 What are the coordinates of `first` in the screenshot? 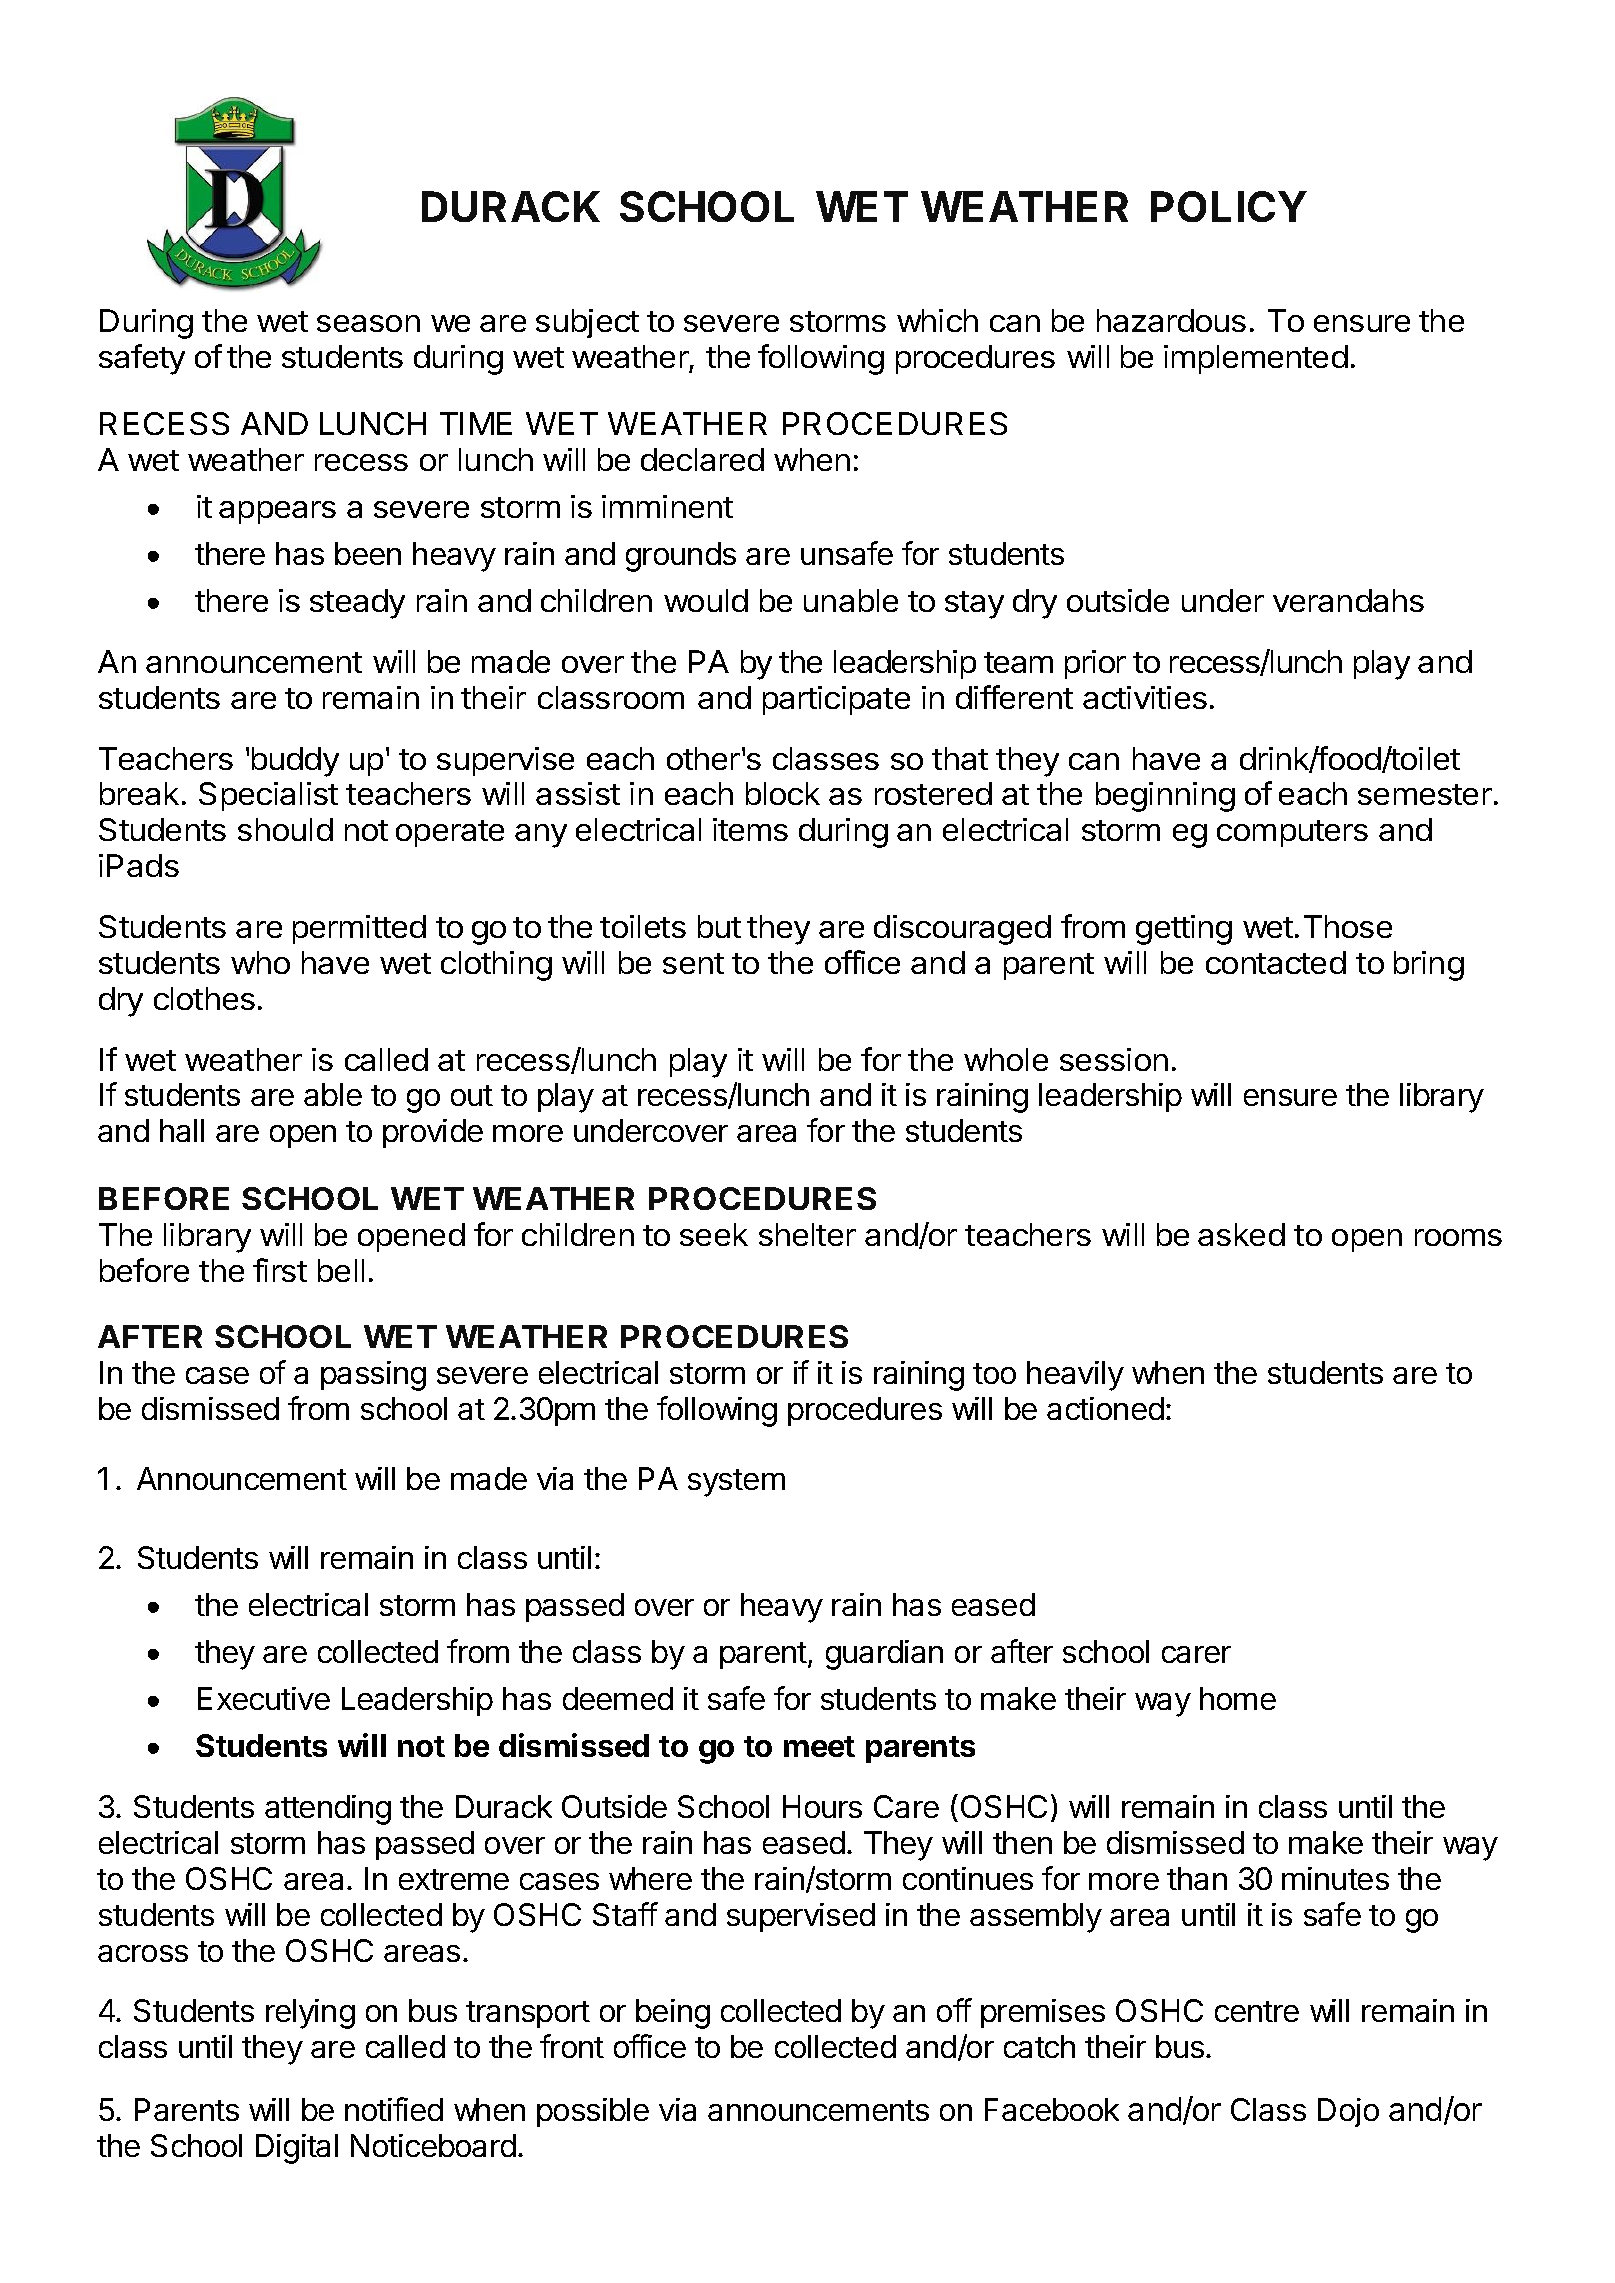 It's located at (280, 1270).
